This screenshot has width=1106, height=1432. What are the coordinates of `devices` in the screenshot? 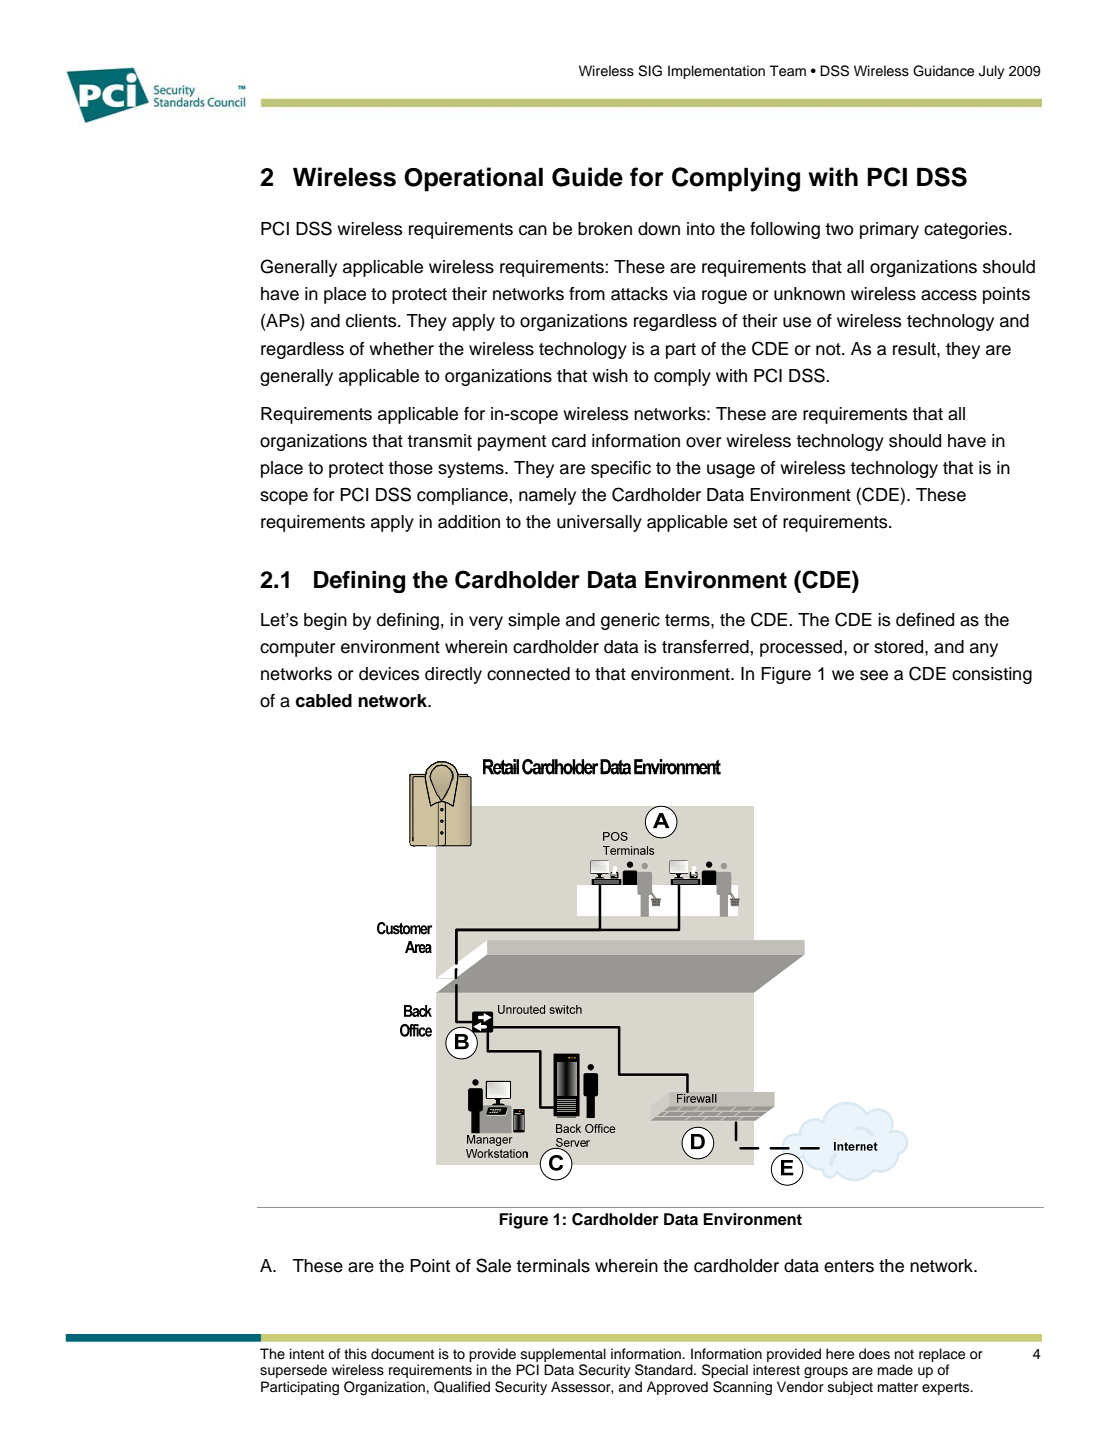 It's located at (389, 674).
